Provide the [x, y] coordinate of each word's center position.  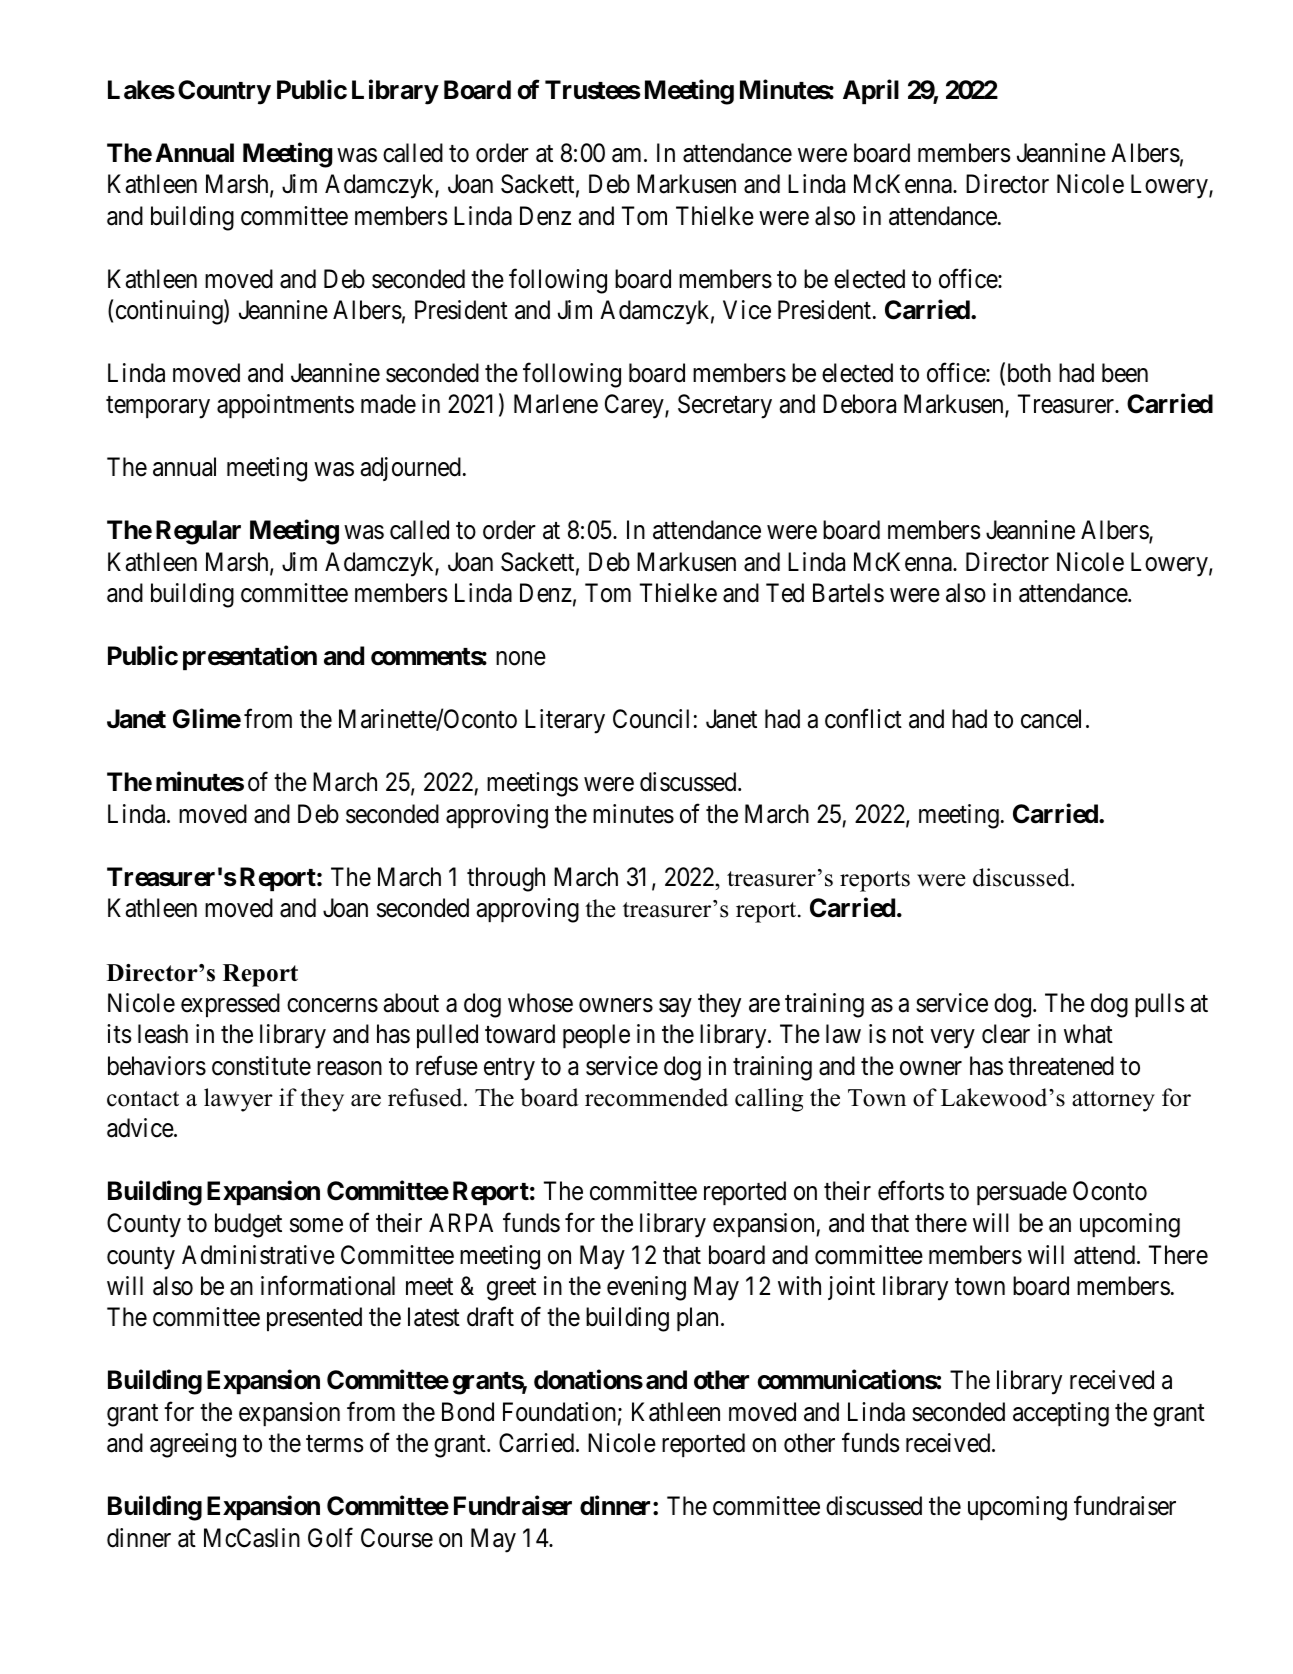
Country [224, 92]
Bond [468, 1412]
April [871, 92]
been [1125, 373]
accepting [1061, 1414]
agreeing [193, 1445]
